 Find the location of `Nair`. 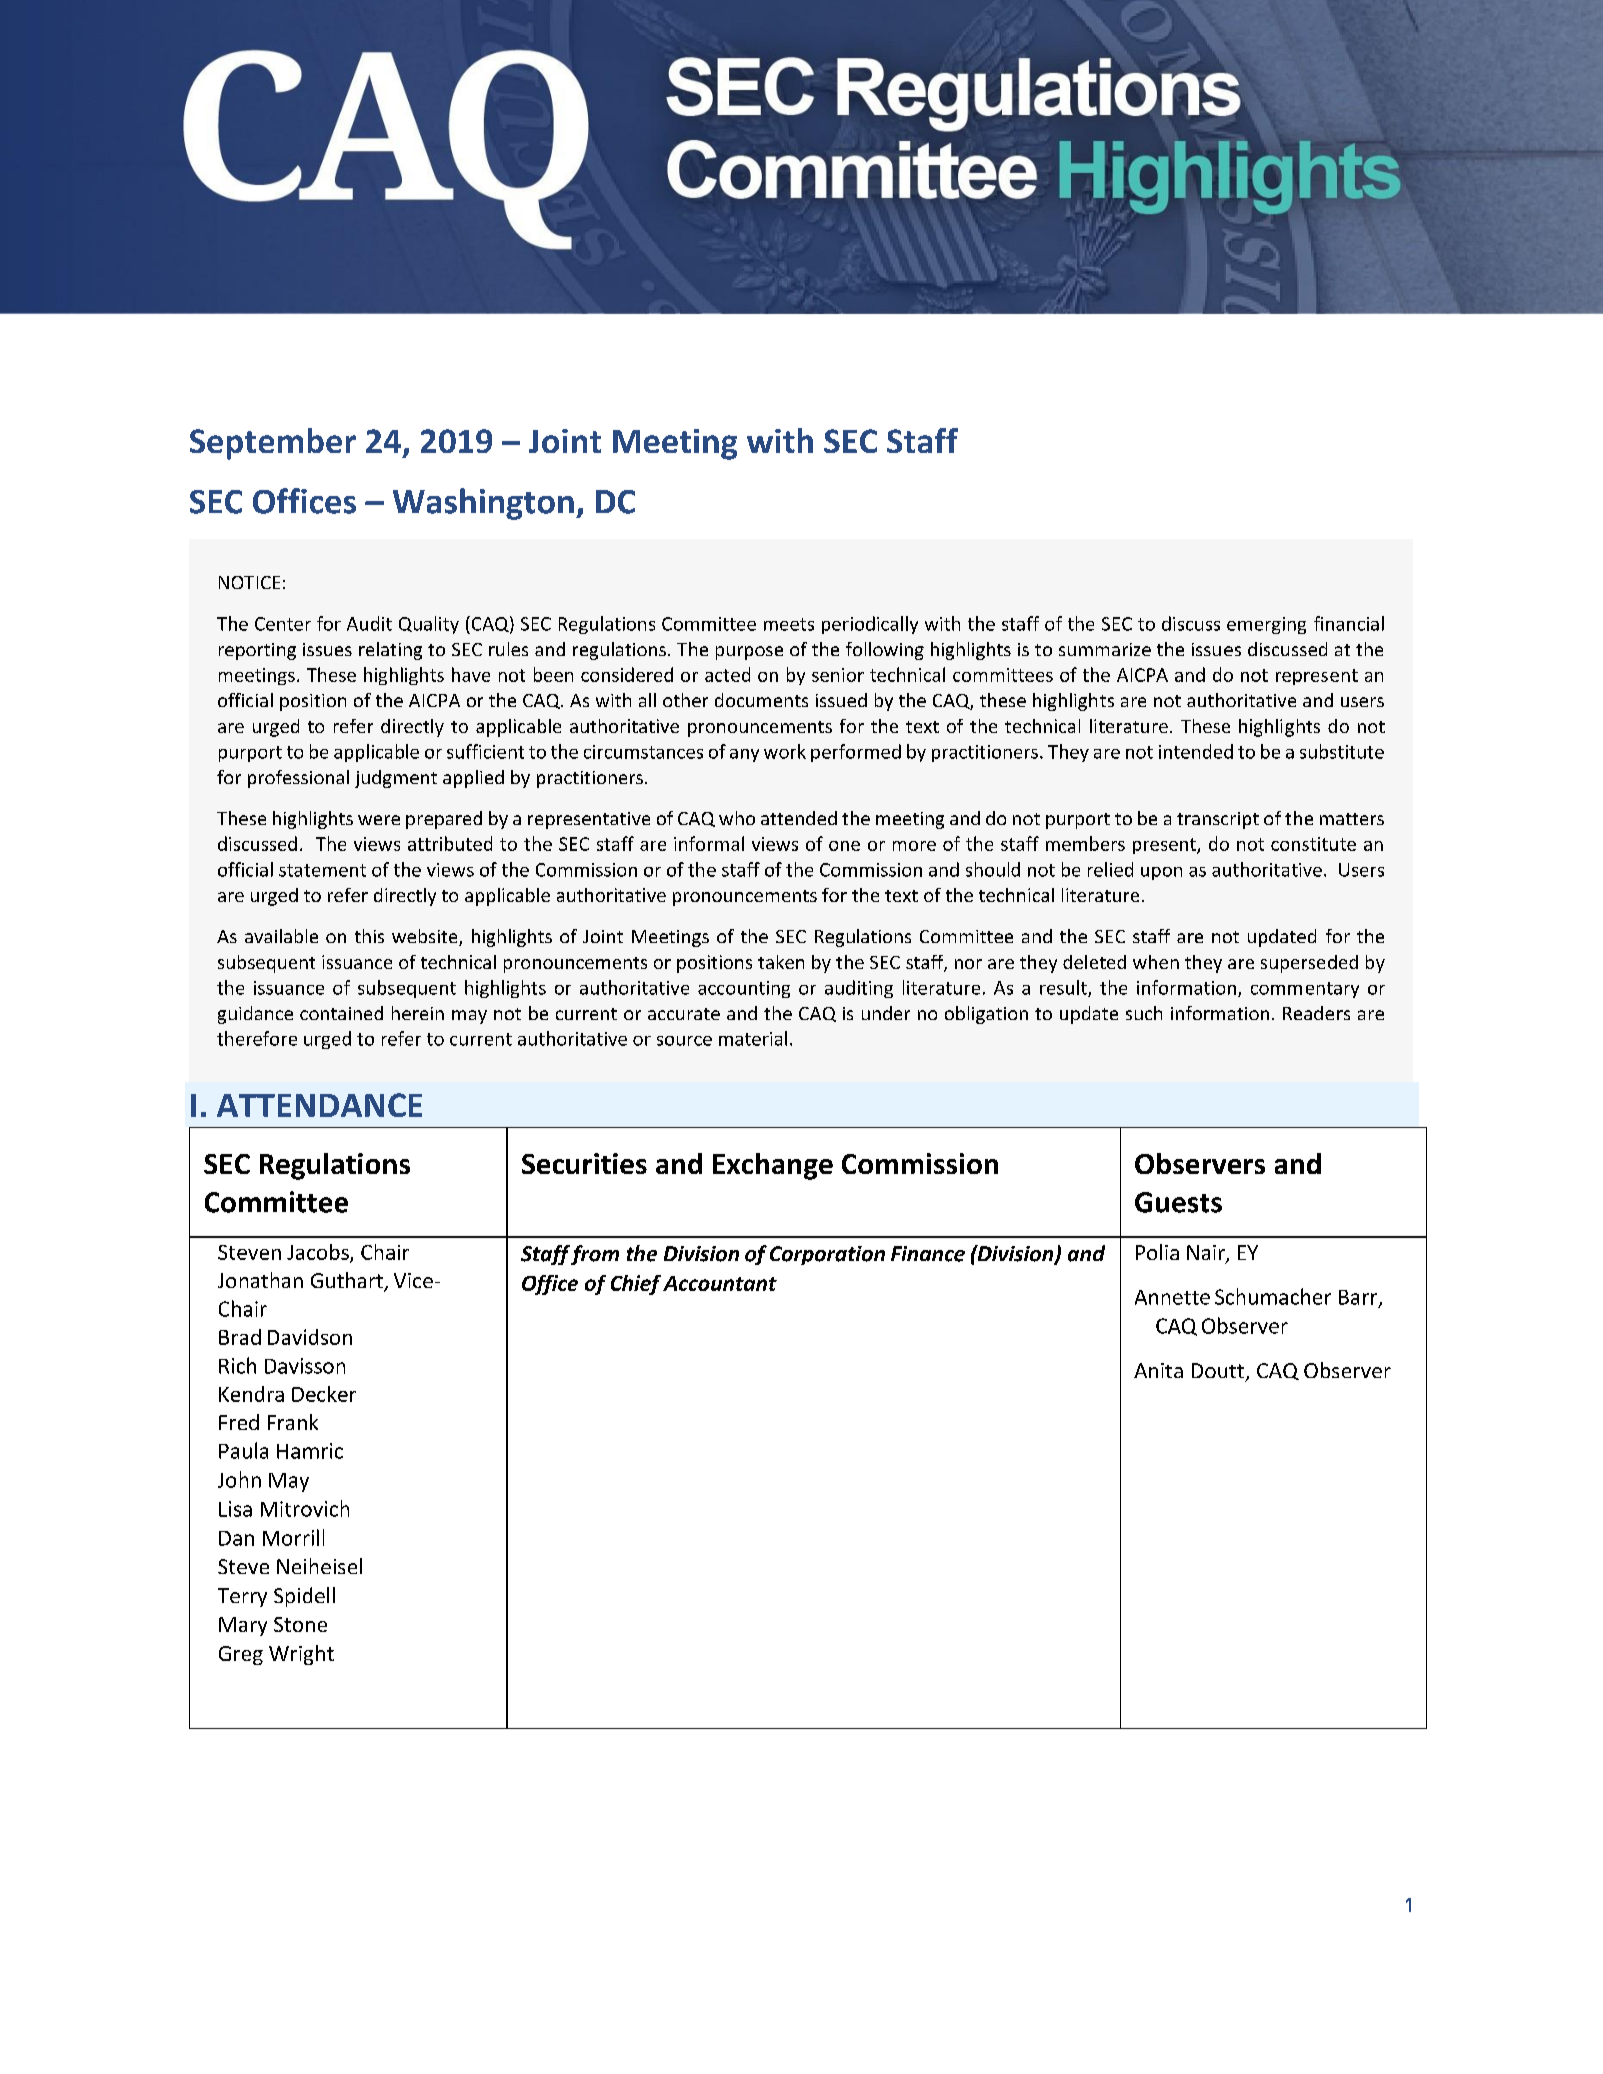

Nair is located at coordinates (1207, 1254).
